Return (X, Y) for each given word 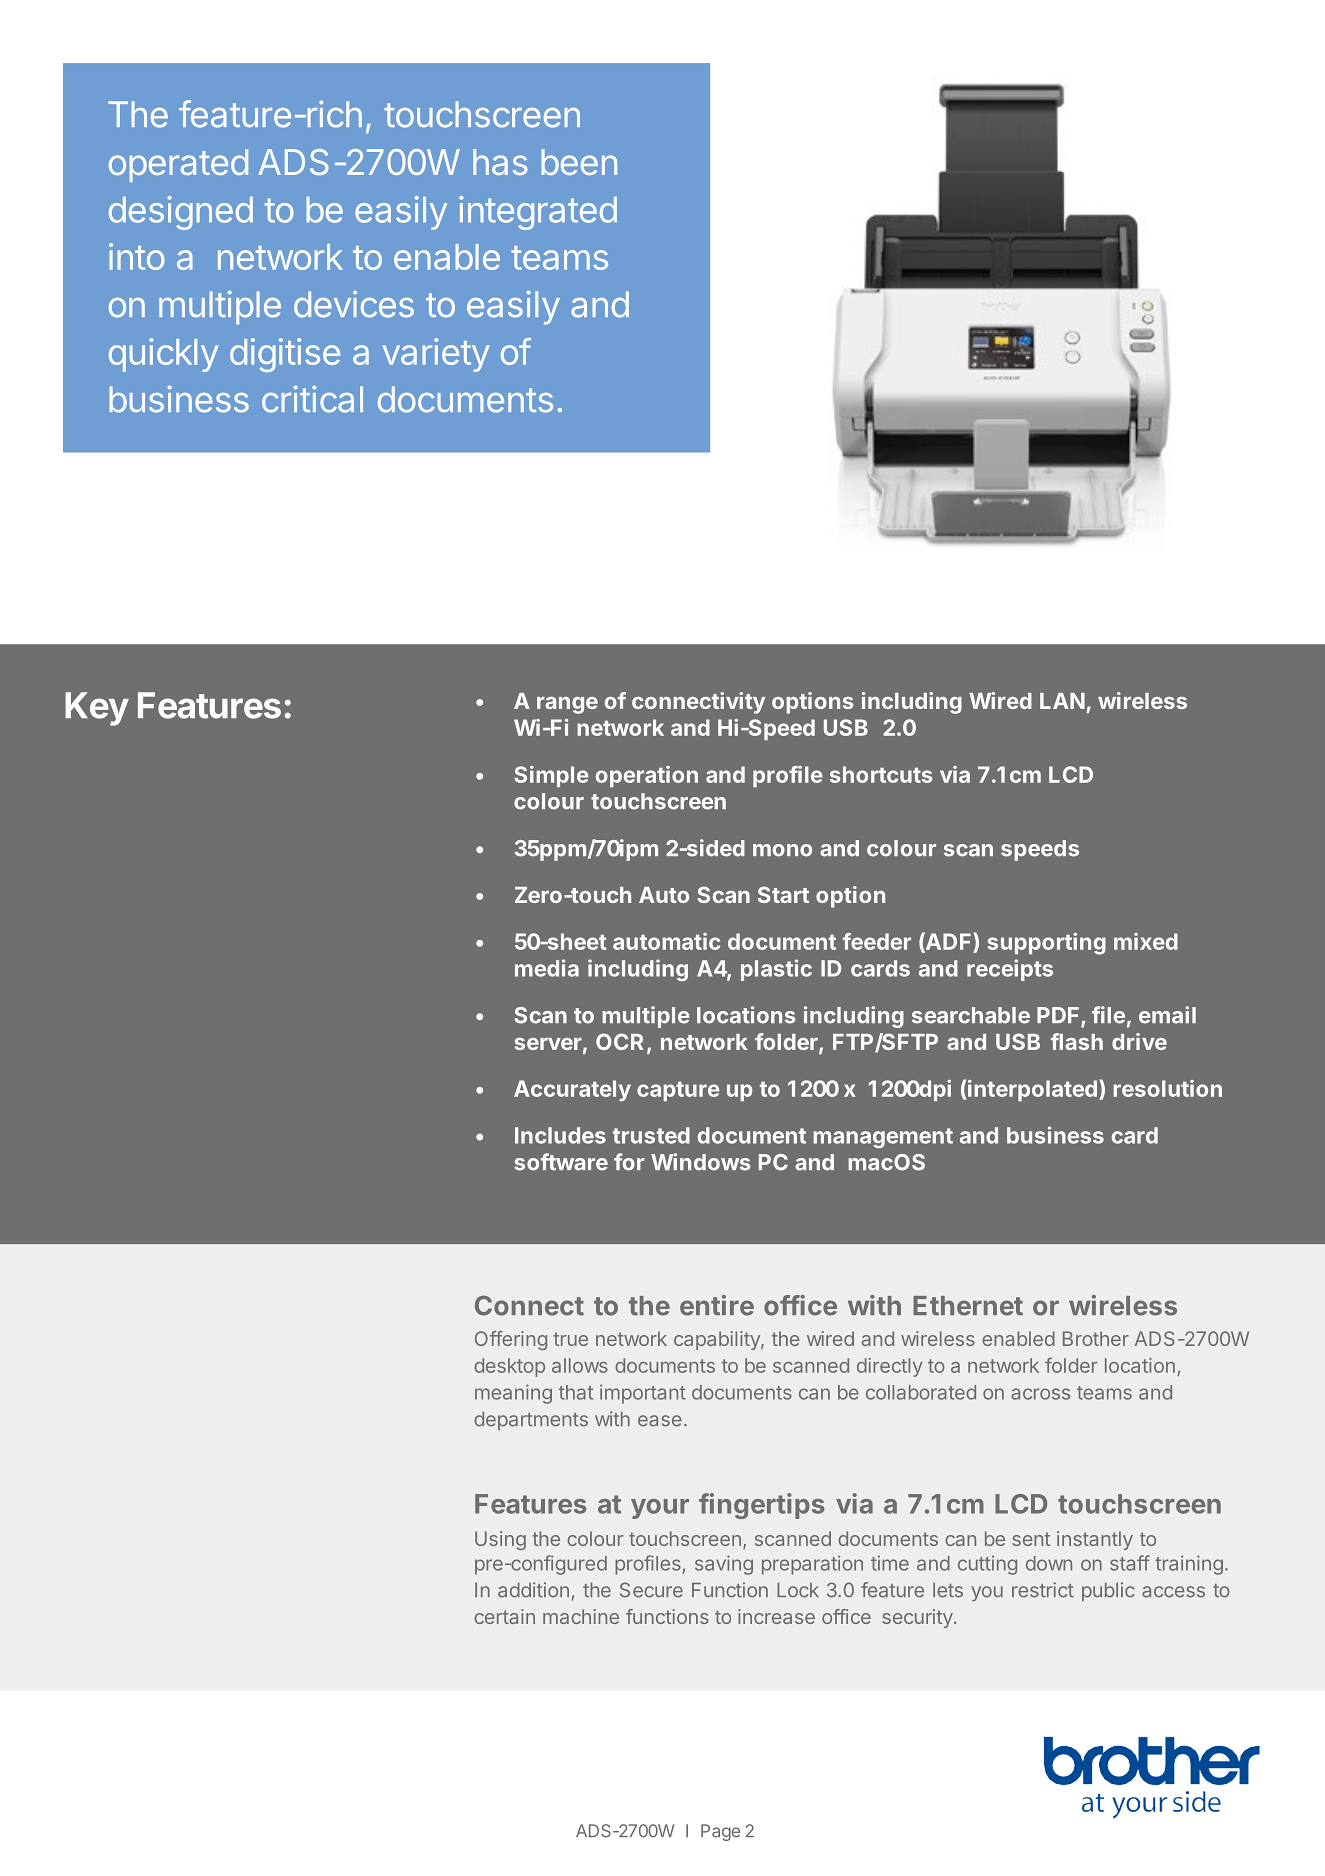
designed (181, 213)
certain (504, 1616)
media (547, 968)
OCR (620, 1041)
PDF (1059, 1016)
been (579, 162)
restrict (1043, 1590)
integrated (538, 213)
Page (720, 1832)
